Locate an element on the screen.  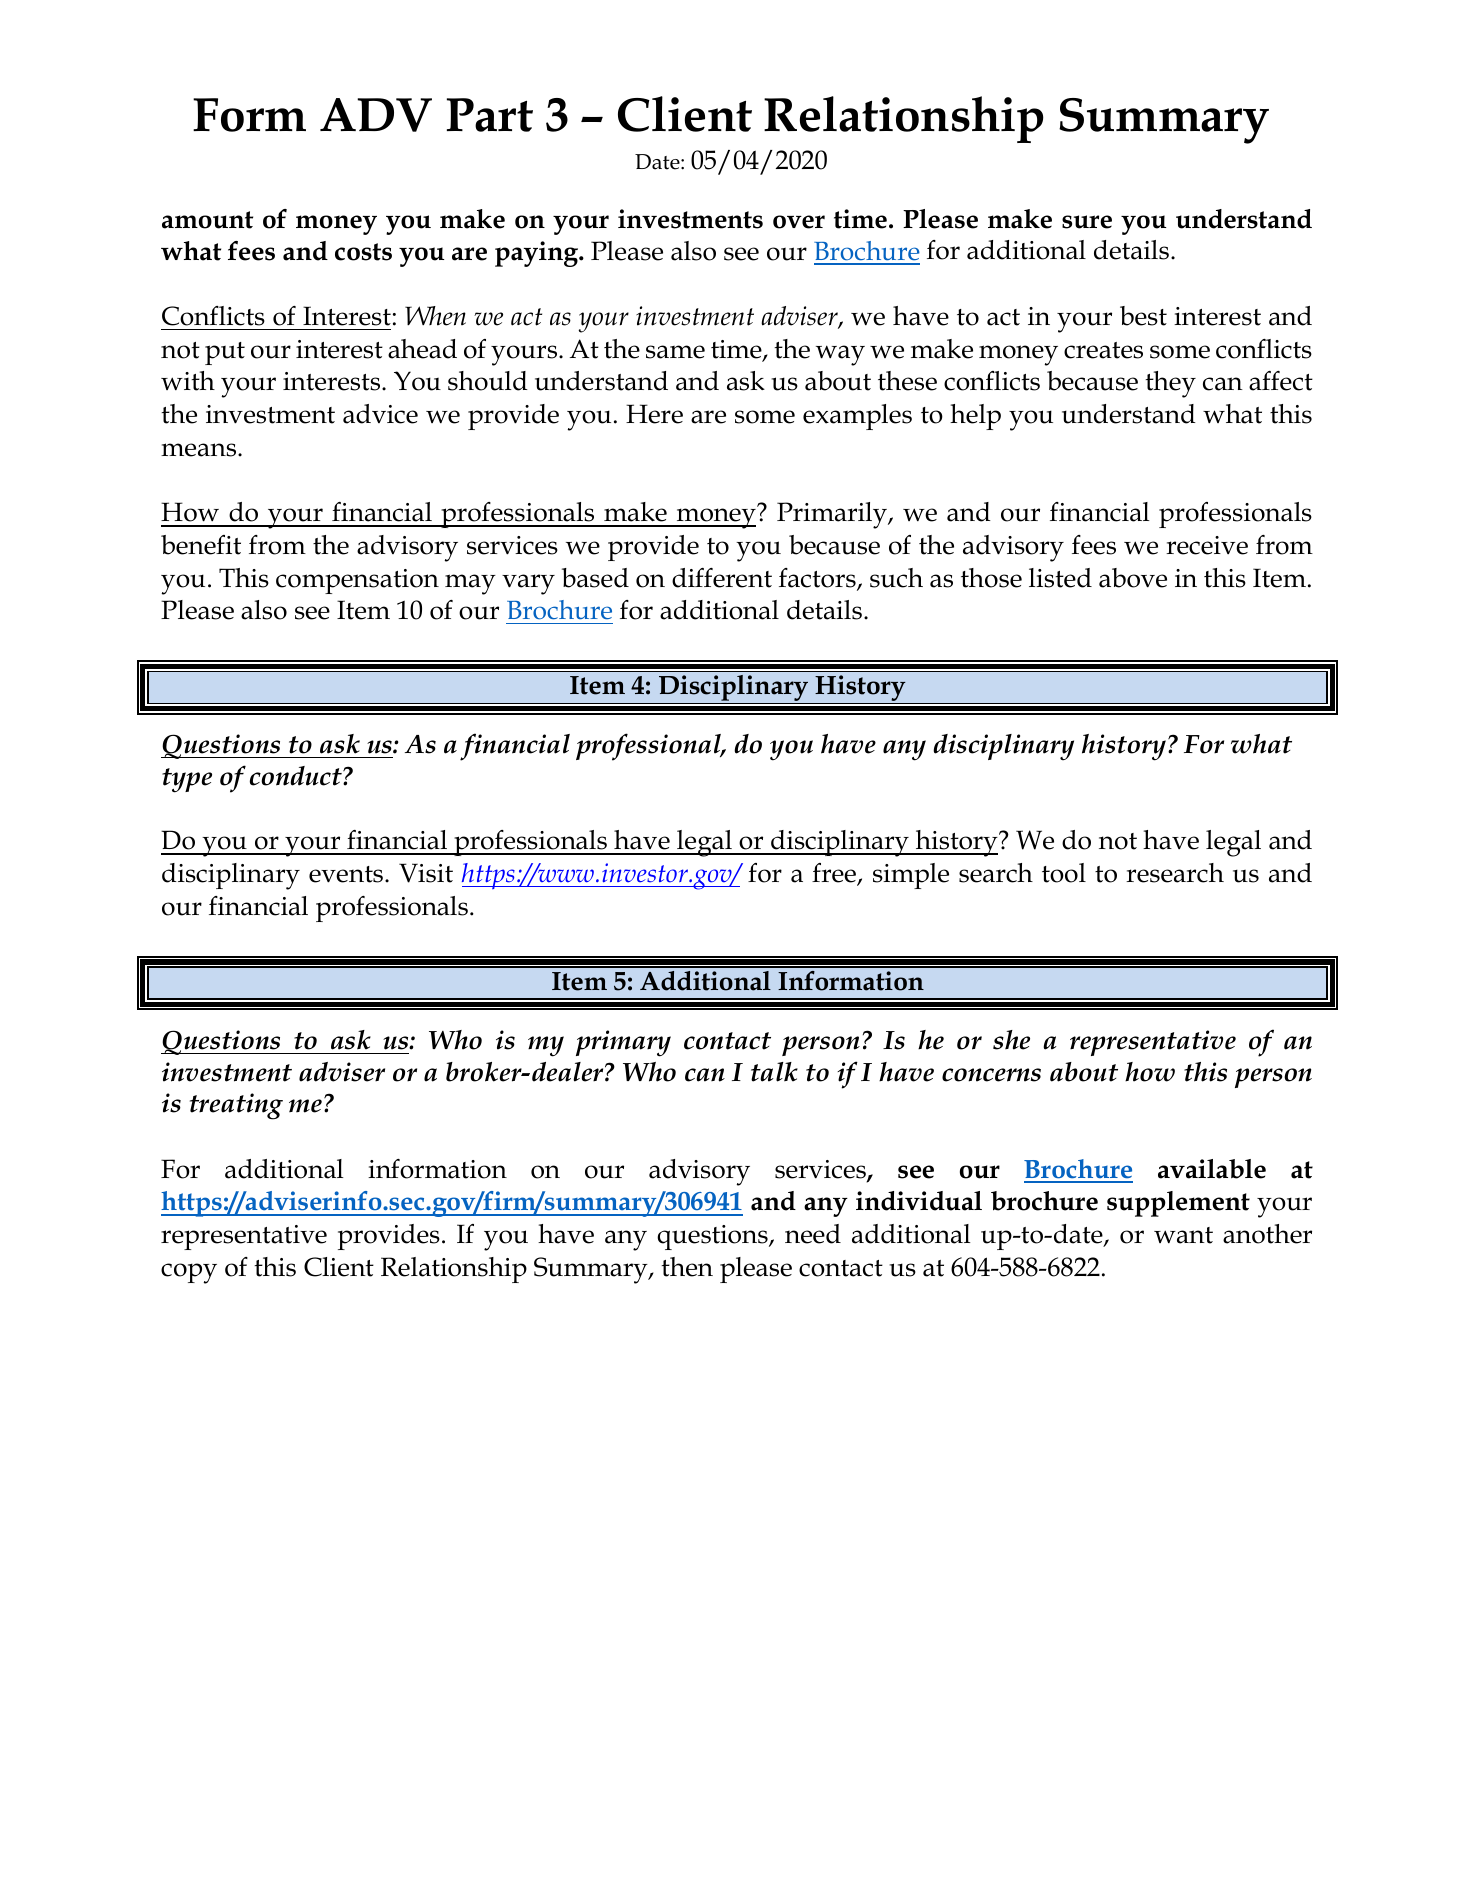
sure is located at coordinates (1087, 222).
